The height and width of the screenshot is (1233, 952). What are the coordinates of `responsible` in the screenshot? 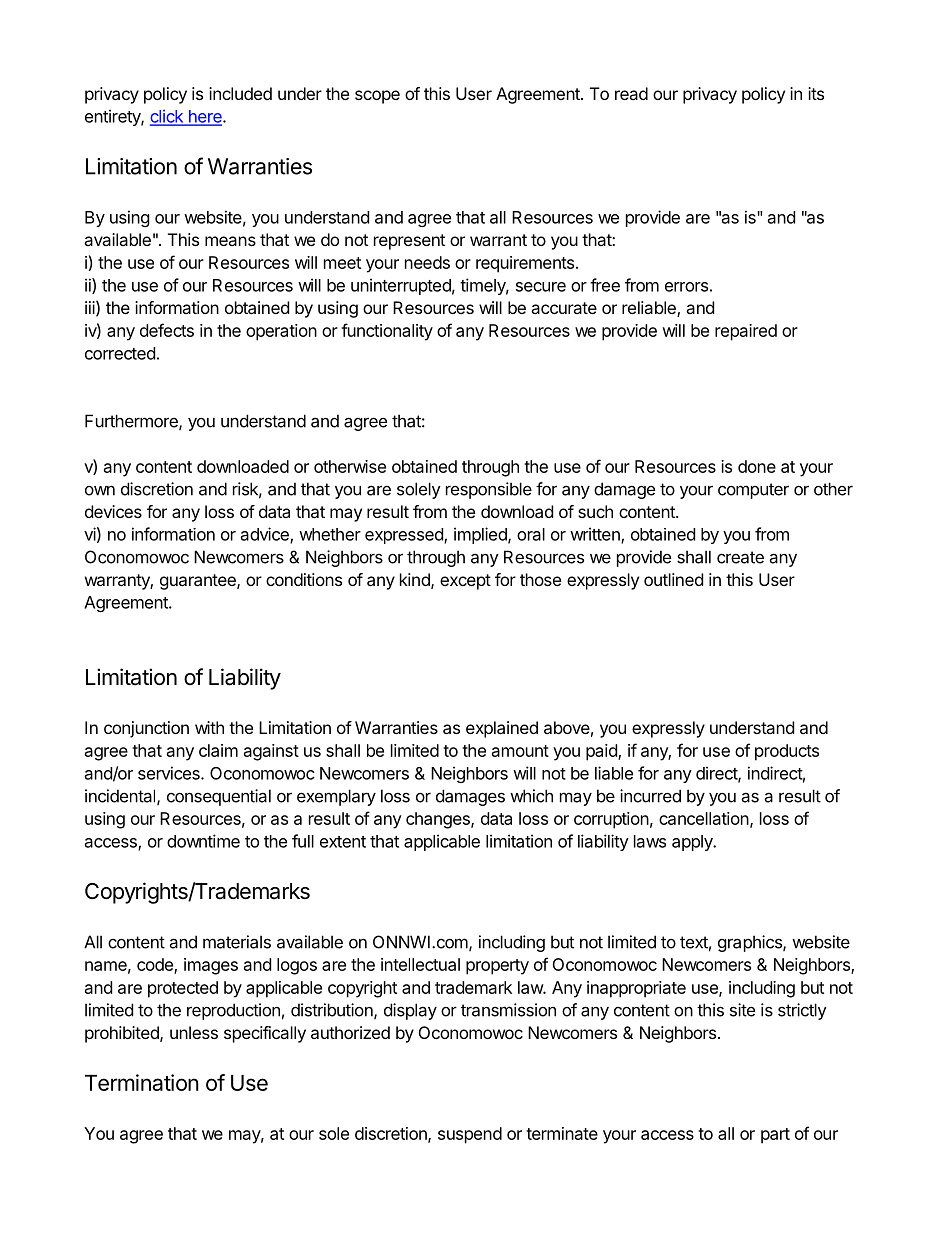 It's located at (489, 490).
